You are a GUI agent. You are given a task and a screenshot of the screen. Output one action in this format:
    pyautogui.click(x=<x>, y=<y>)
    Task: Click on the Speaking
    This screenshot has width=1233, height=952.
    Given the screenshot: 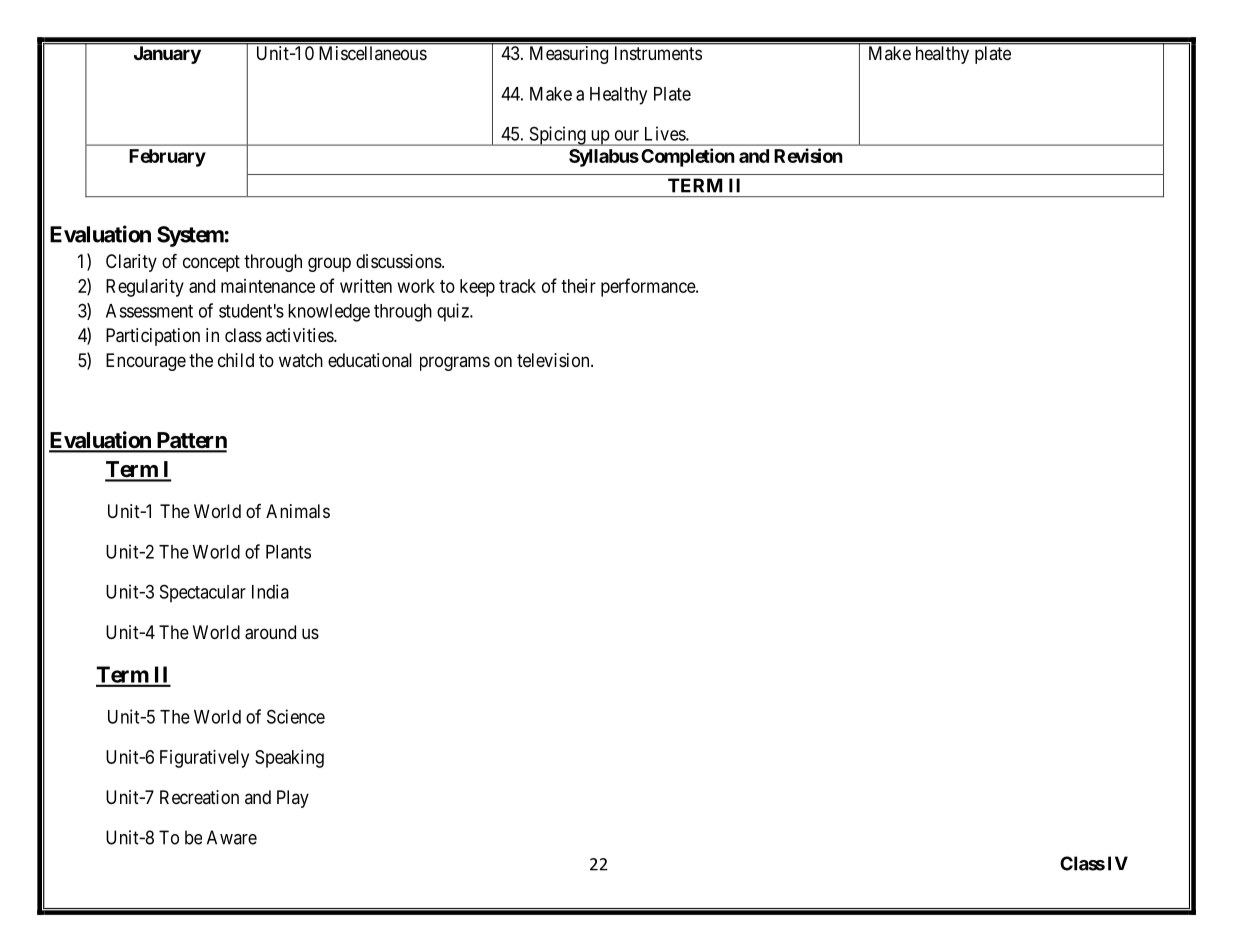 What is the action you would take?
    pyautogui.click(x=289, y=759)
